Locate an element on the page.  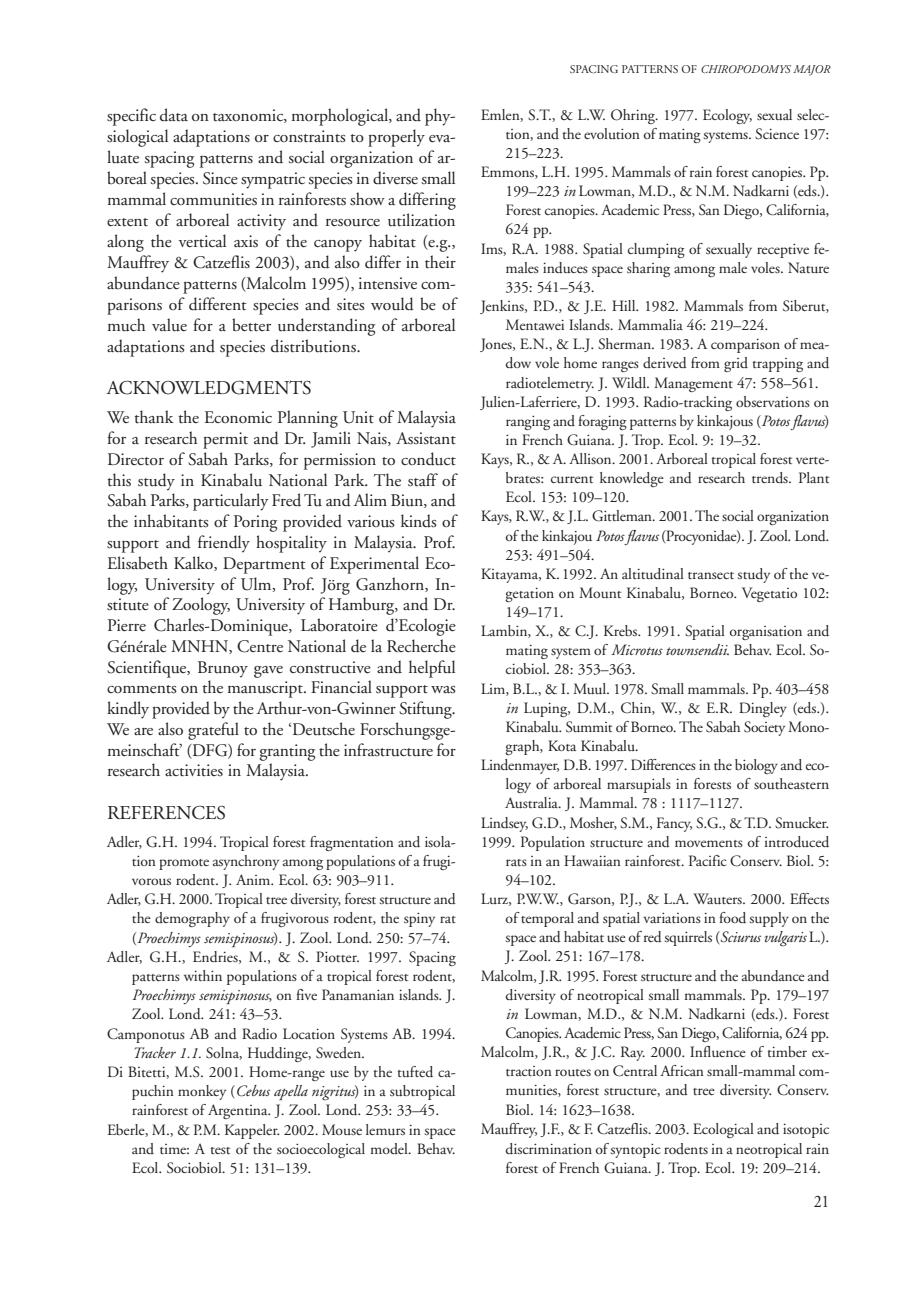
Centre is located at coordinates (260, 646).
